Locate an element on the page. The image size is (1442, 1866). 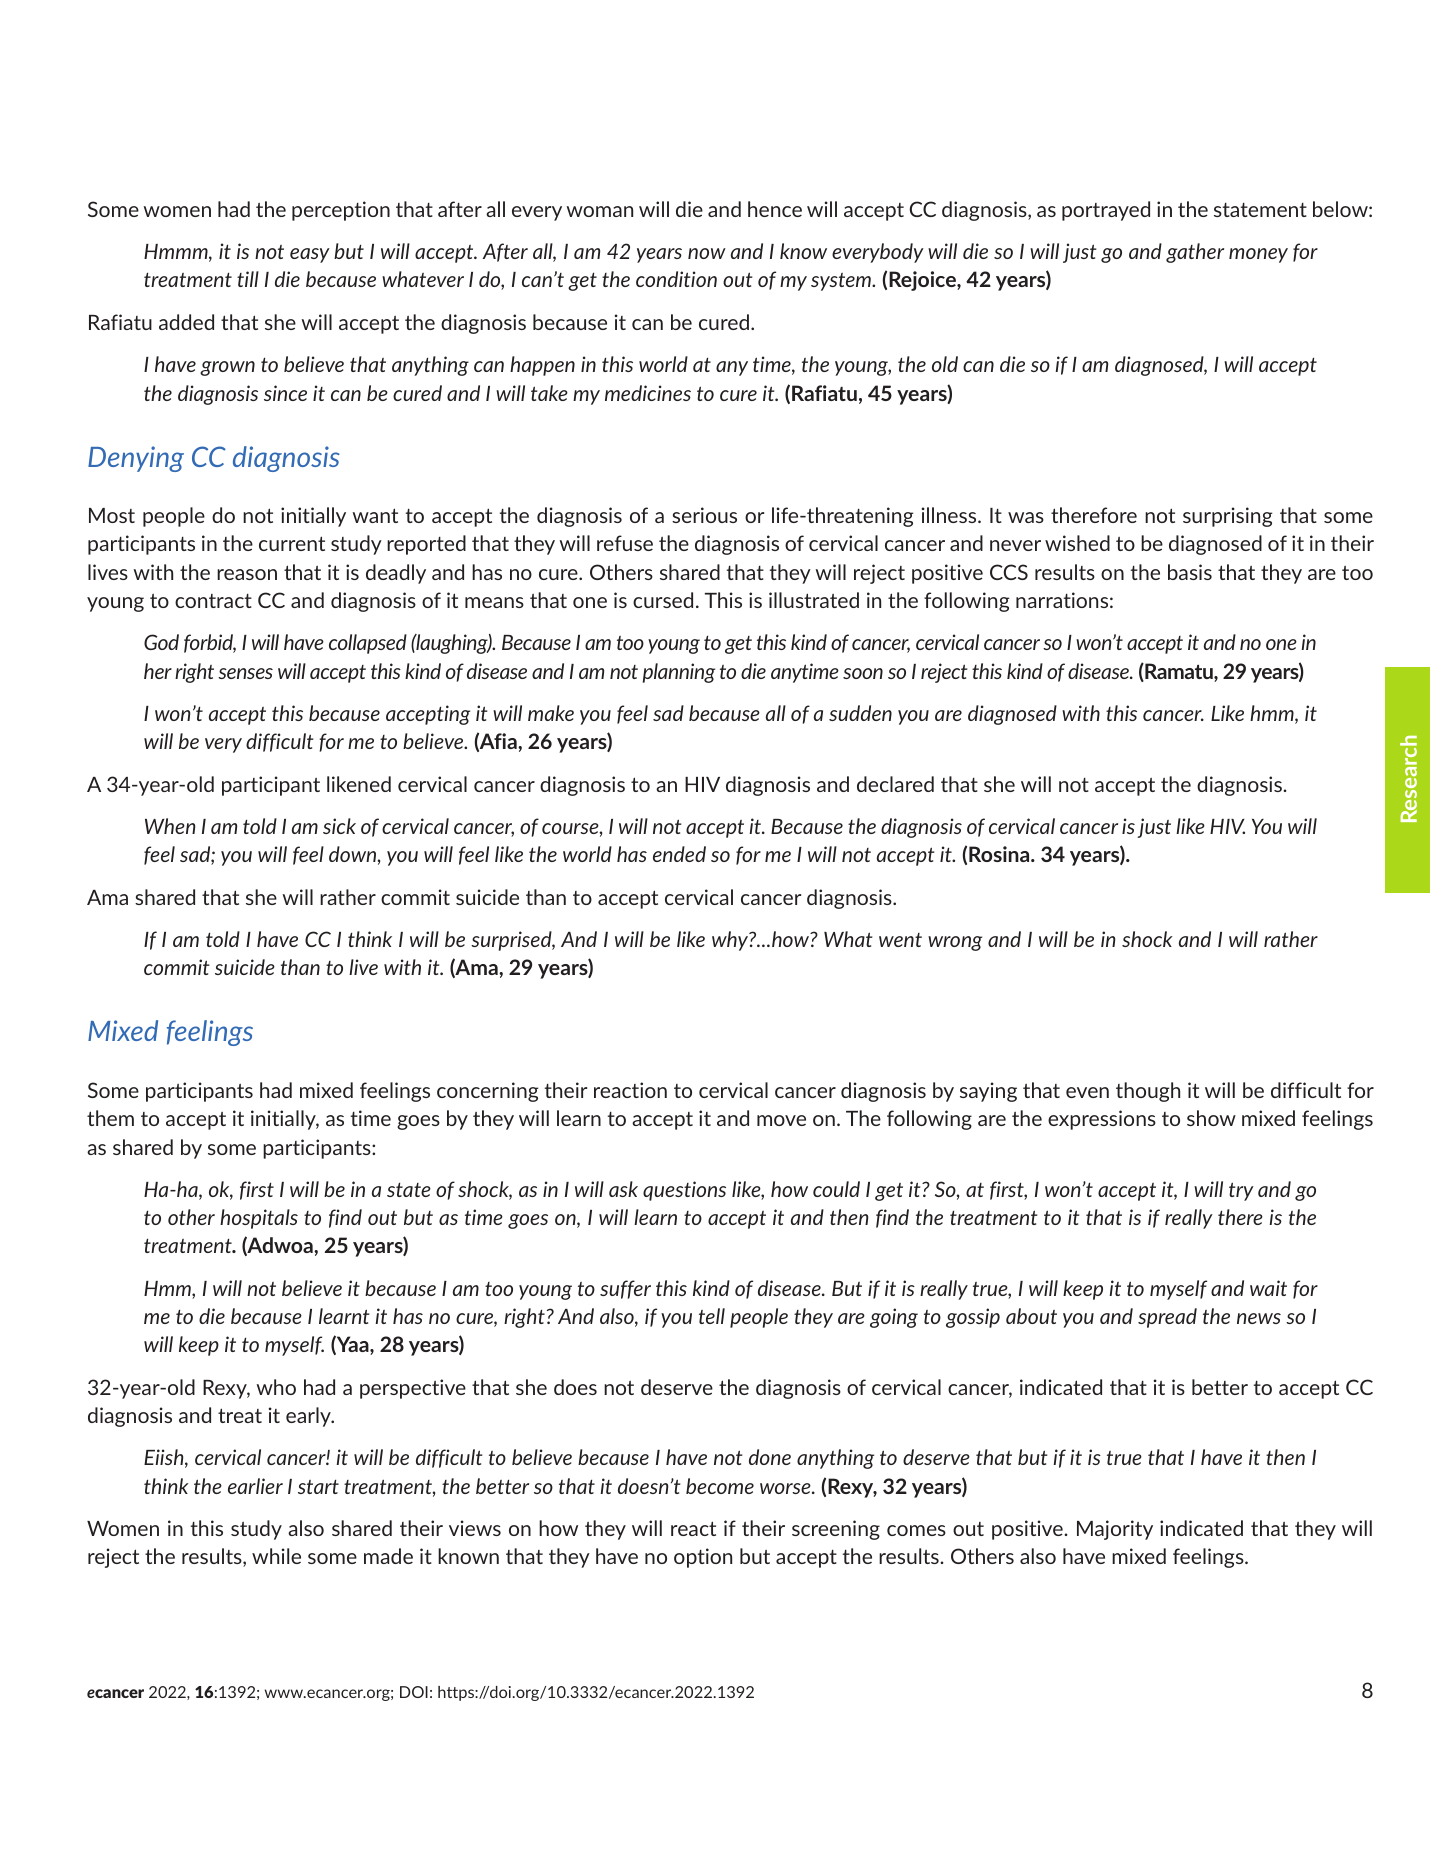
basis is located at coordinates (1190, 572).
